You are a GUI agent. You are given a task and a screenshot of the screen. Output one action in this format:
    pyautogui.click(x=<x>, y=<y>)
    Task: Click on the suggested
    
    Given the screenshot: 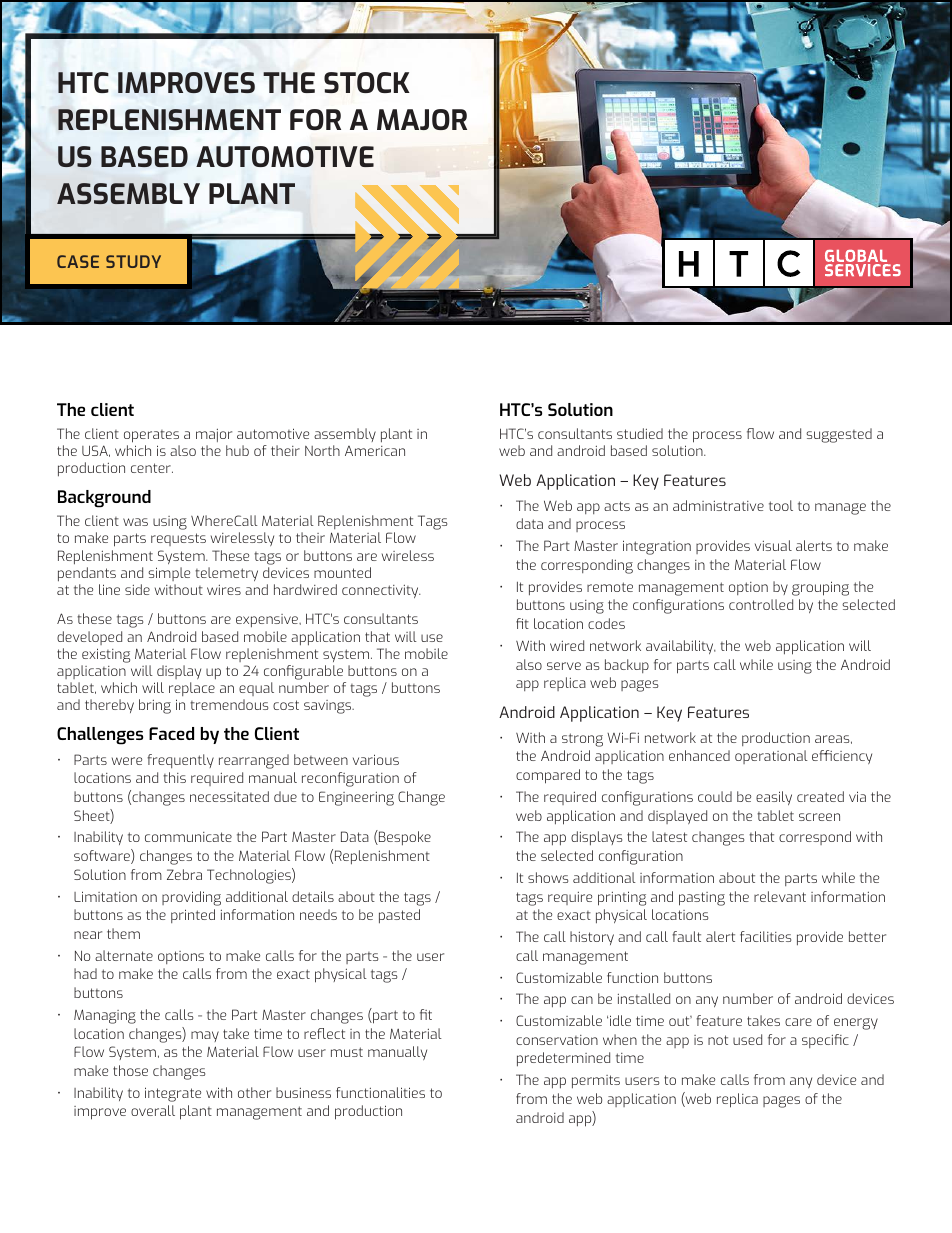 What is the action you would take?
    pyautogui.click(x=839, y=435)
